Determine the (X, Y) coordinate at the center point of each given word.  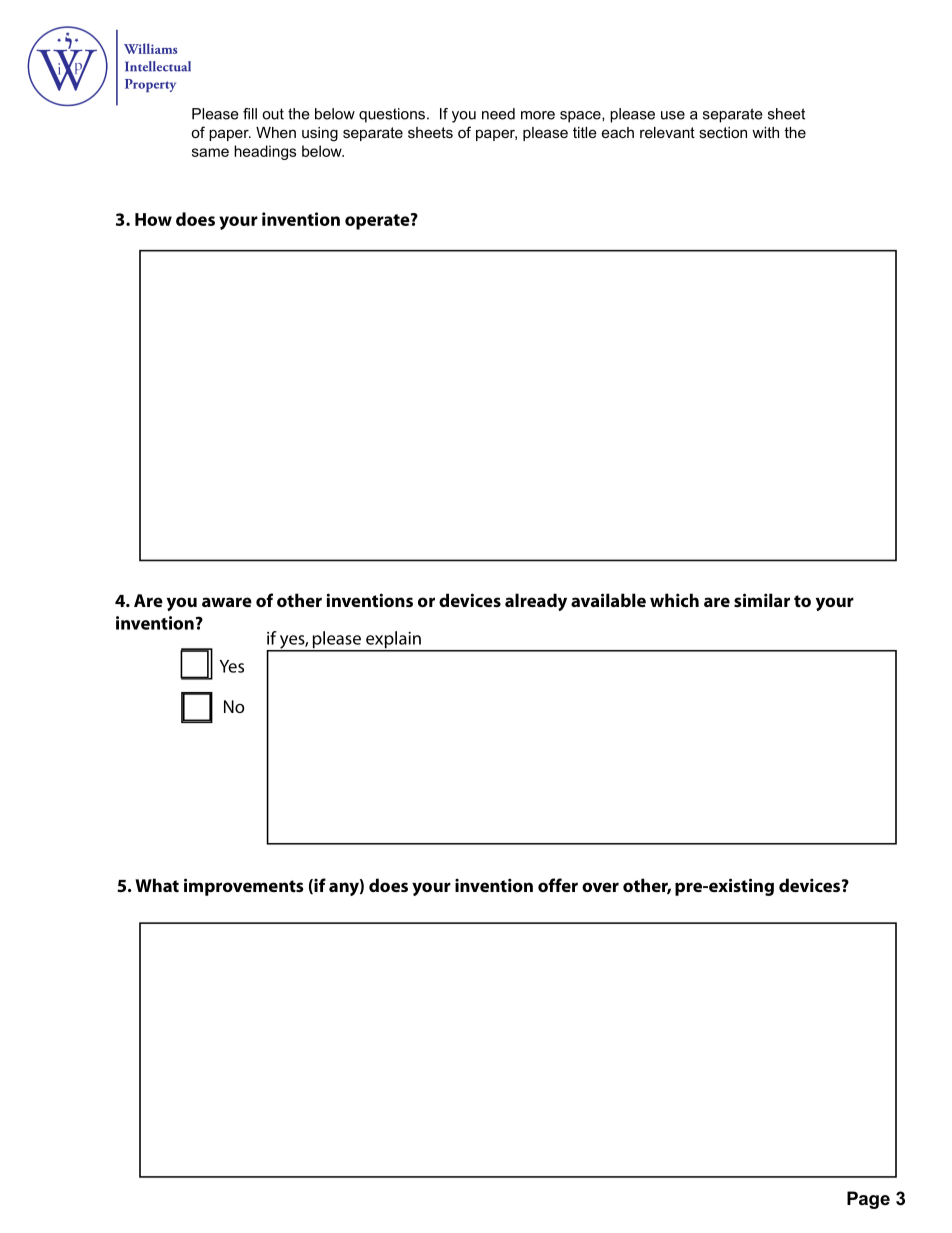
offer (558, 885)
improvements (243, 887)
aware (227, 602)
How (153, 219)
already (536, 602)
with (765, 132)
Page (868, 1200)
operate (378, 221)
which (674, 600)
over (600, 887)
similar (762, 600)
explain (393, 641)
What (157, 885)
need (498, 114)
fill (250, 114)
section (723, 132)
